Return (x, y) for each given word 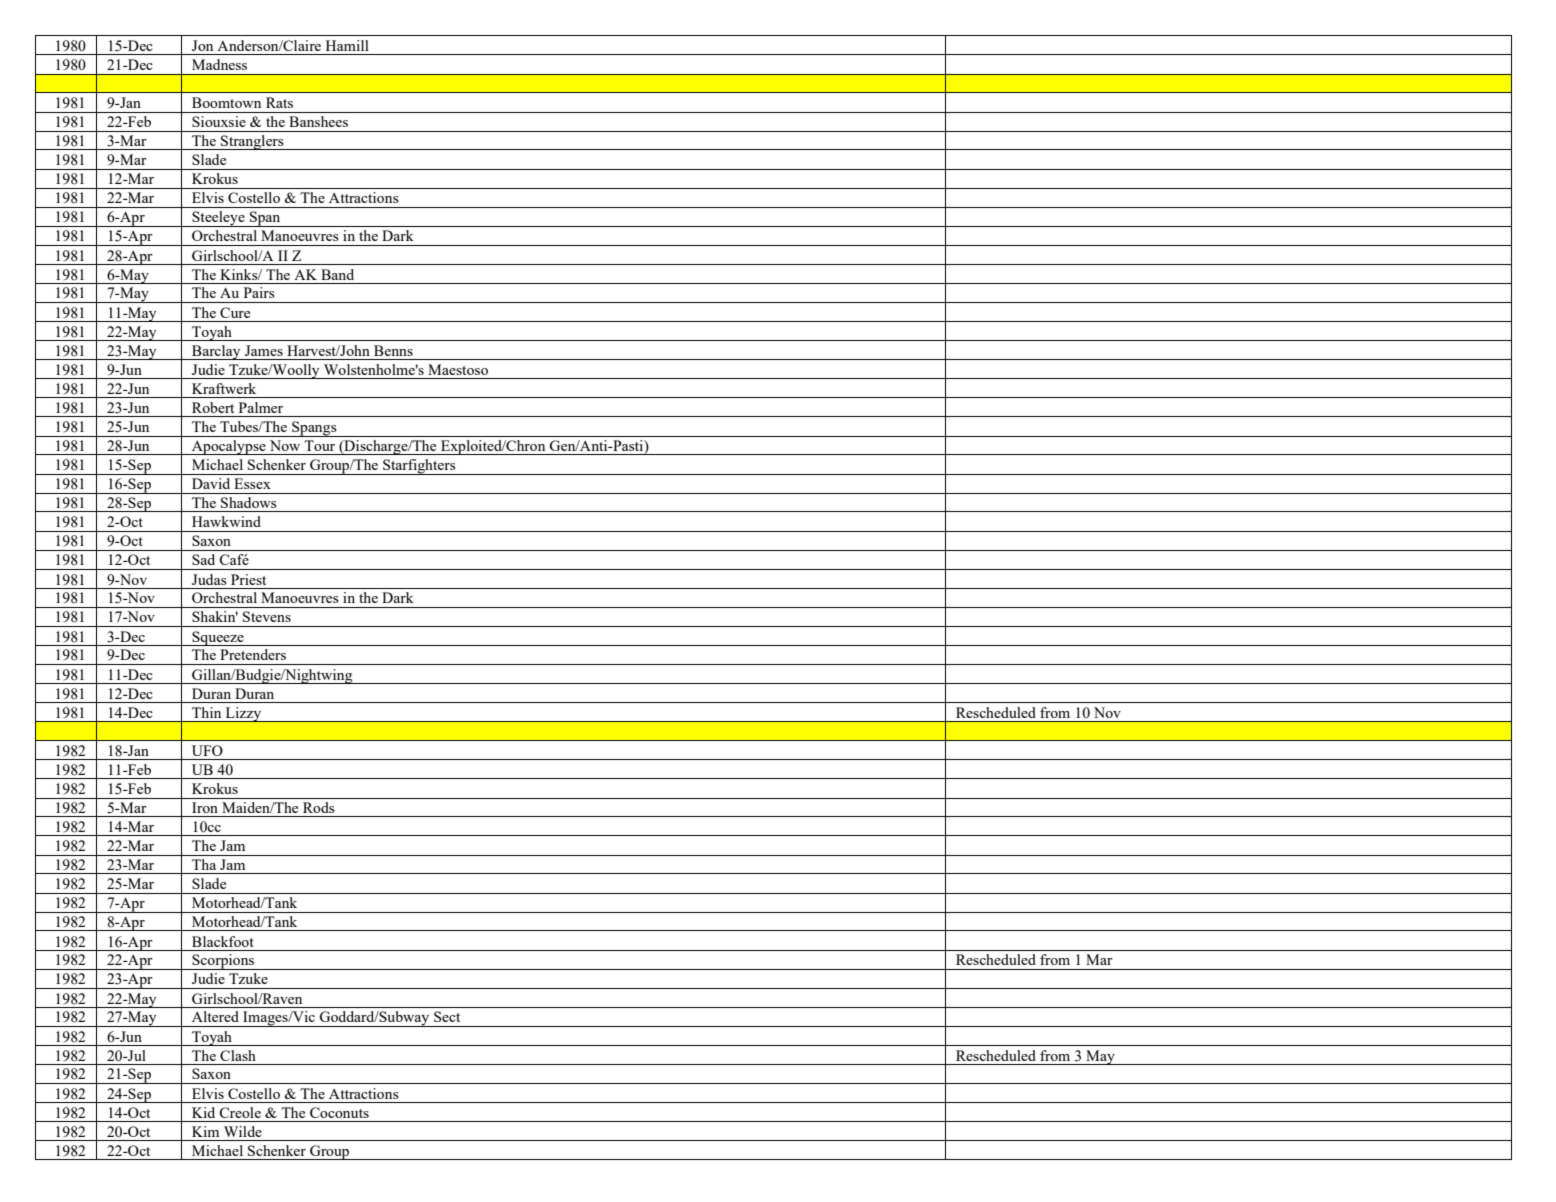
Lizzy (243, 714)
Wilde (243, 1131)
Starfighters (419, 467)
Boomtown (226, 102)
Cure (235, 312)
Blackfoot (223, 941)
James (264, 350)
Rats (279, 102)
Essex (252, 483)
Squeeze (218, 638)
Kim (205, 1131)
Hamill (347, 45)
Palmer (261, 407)
